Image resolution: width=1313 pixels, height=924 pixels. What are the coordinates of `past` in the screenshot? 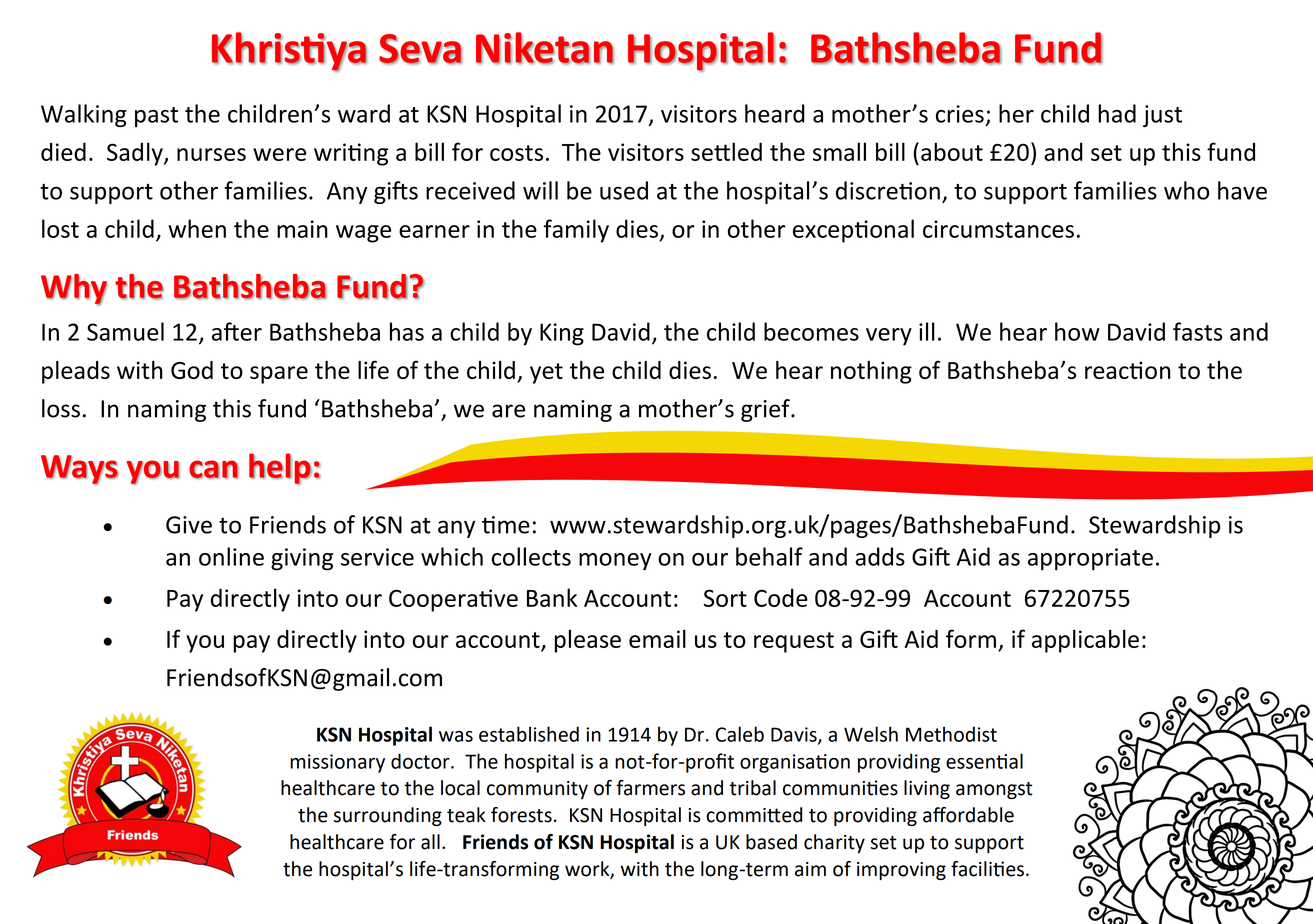 It's located at (156, 117).
